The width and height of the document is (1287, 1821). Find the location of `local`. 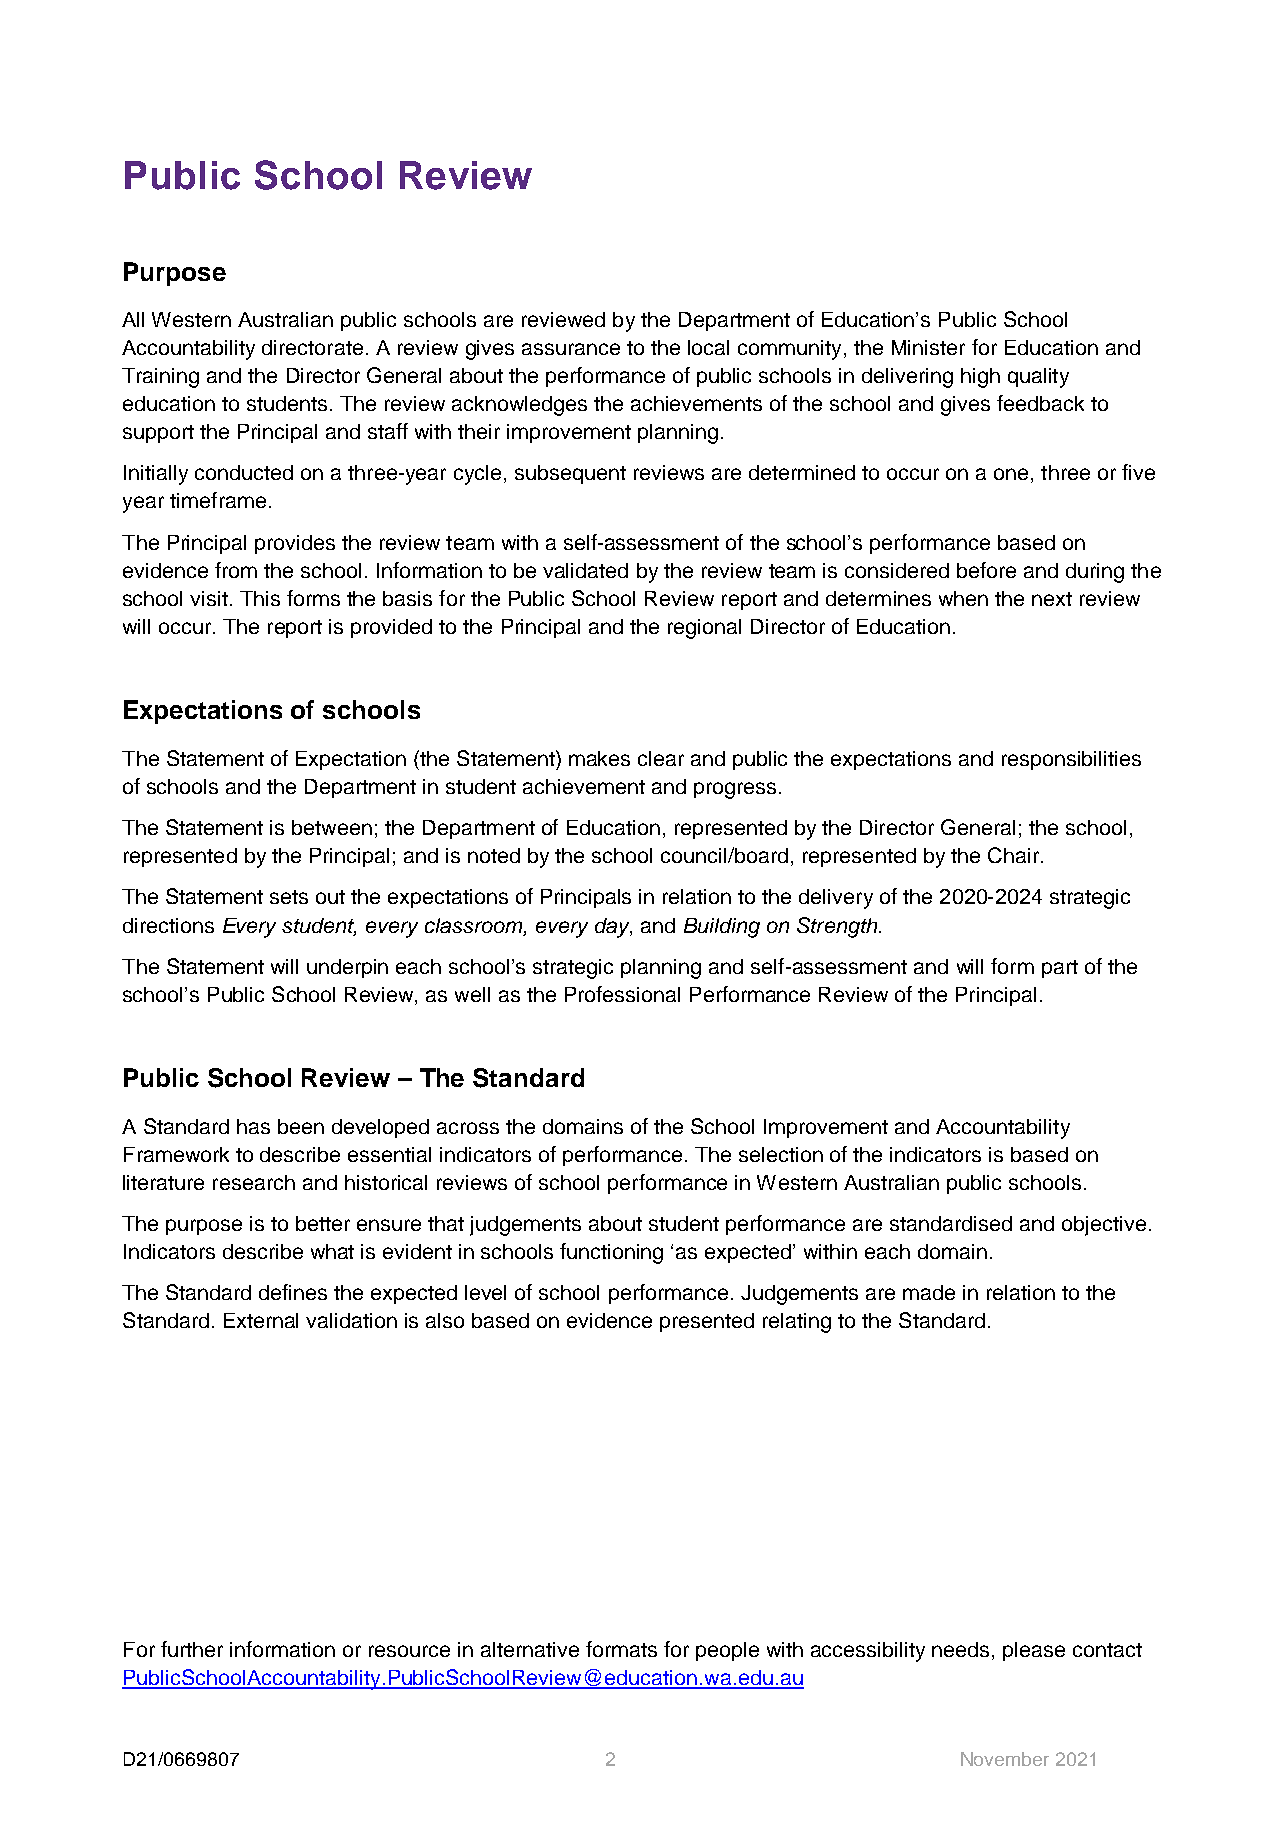

local is located at coordinates (708, 347).
